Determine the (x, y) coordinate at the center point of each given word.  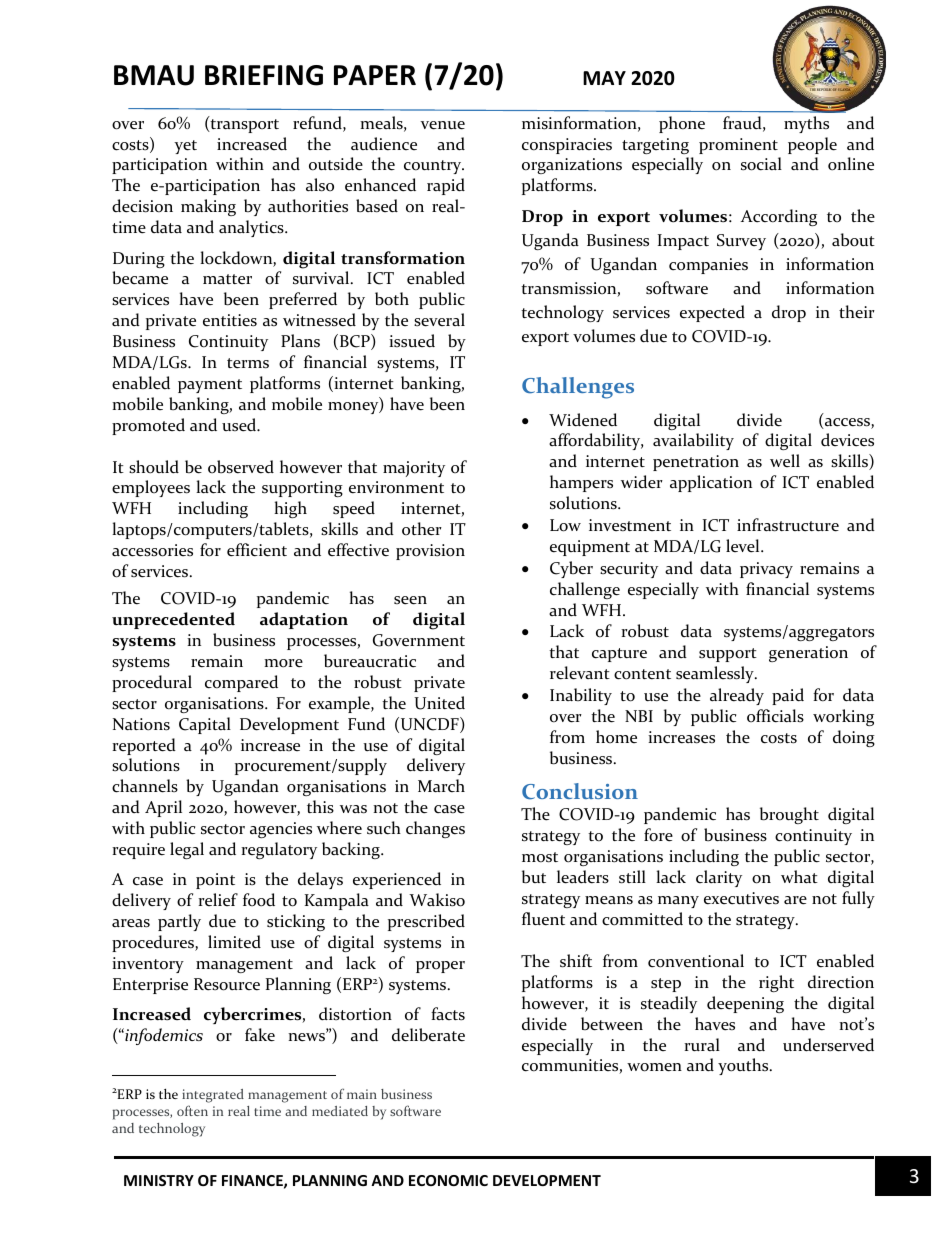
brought (789, 815)
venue (442, 125)
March (441, 786)
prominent (738, 146)
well (785, 460)
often (192, 1110)
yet (185, 147)
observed (241, 467)
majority (414, 469)
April (163, 808)
